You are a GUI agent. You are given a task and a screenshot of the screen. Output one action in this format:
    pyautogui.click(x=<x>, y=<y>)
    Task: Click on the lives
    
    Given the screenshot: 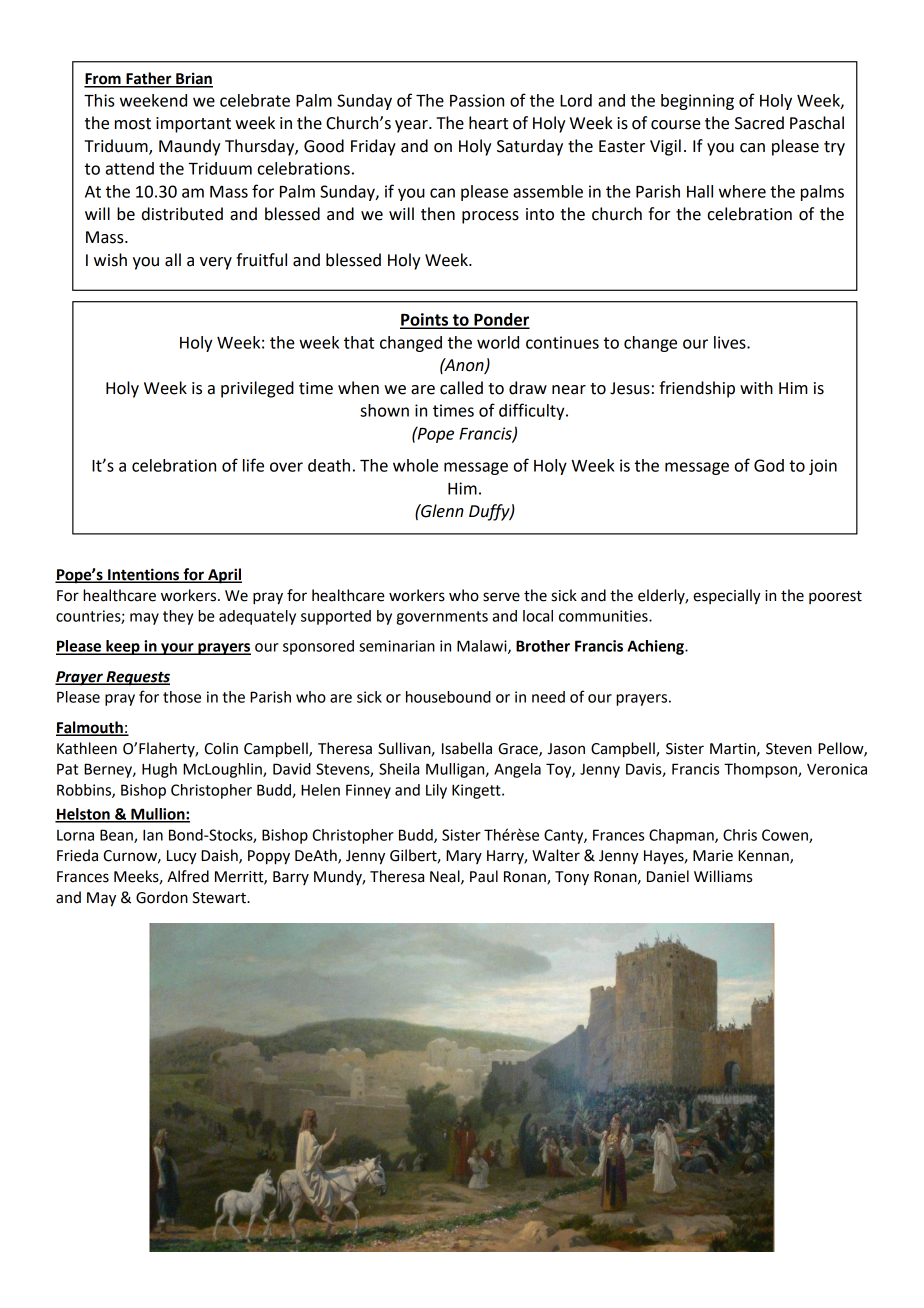 What is the action you would take?
    pyautogui.click(x=731, y=342)
